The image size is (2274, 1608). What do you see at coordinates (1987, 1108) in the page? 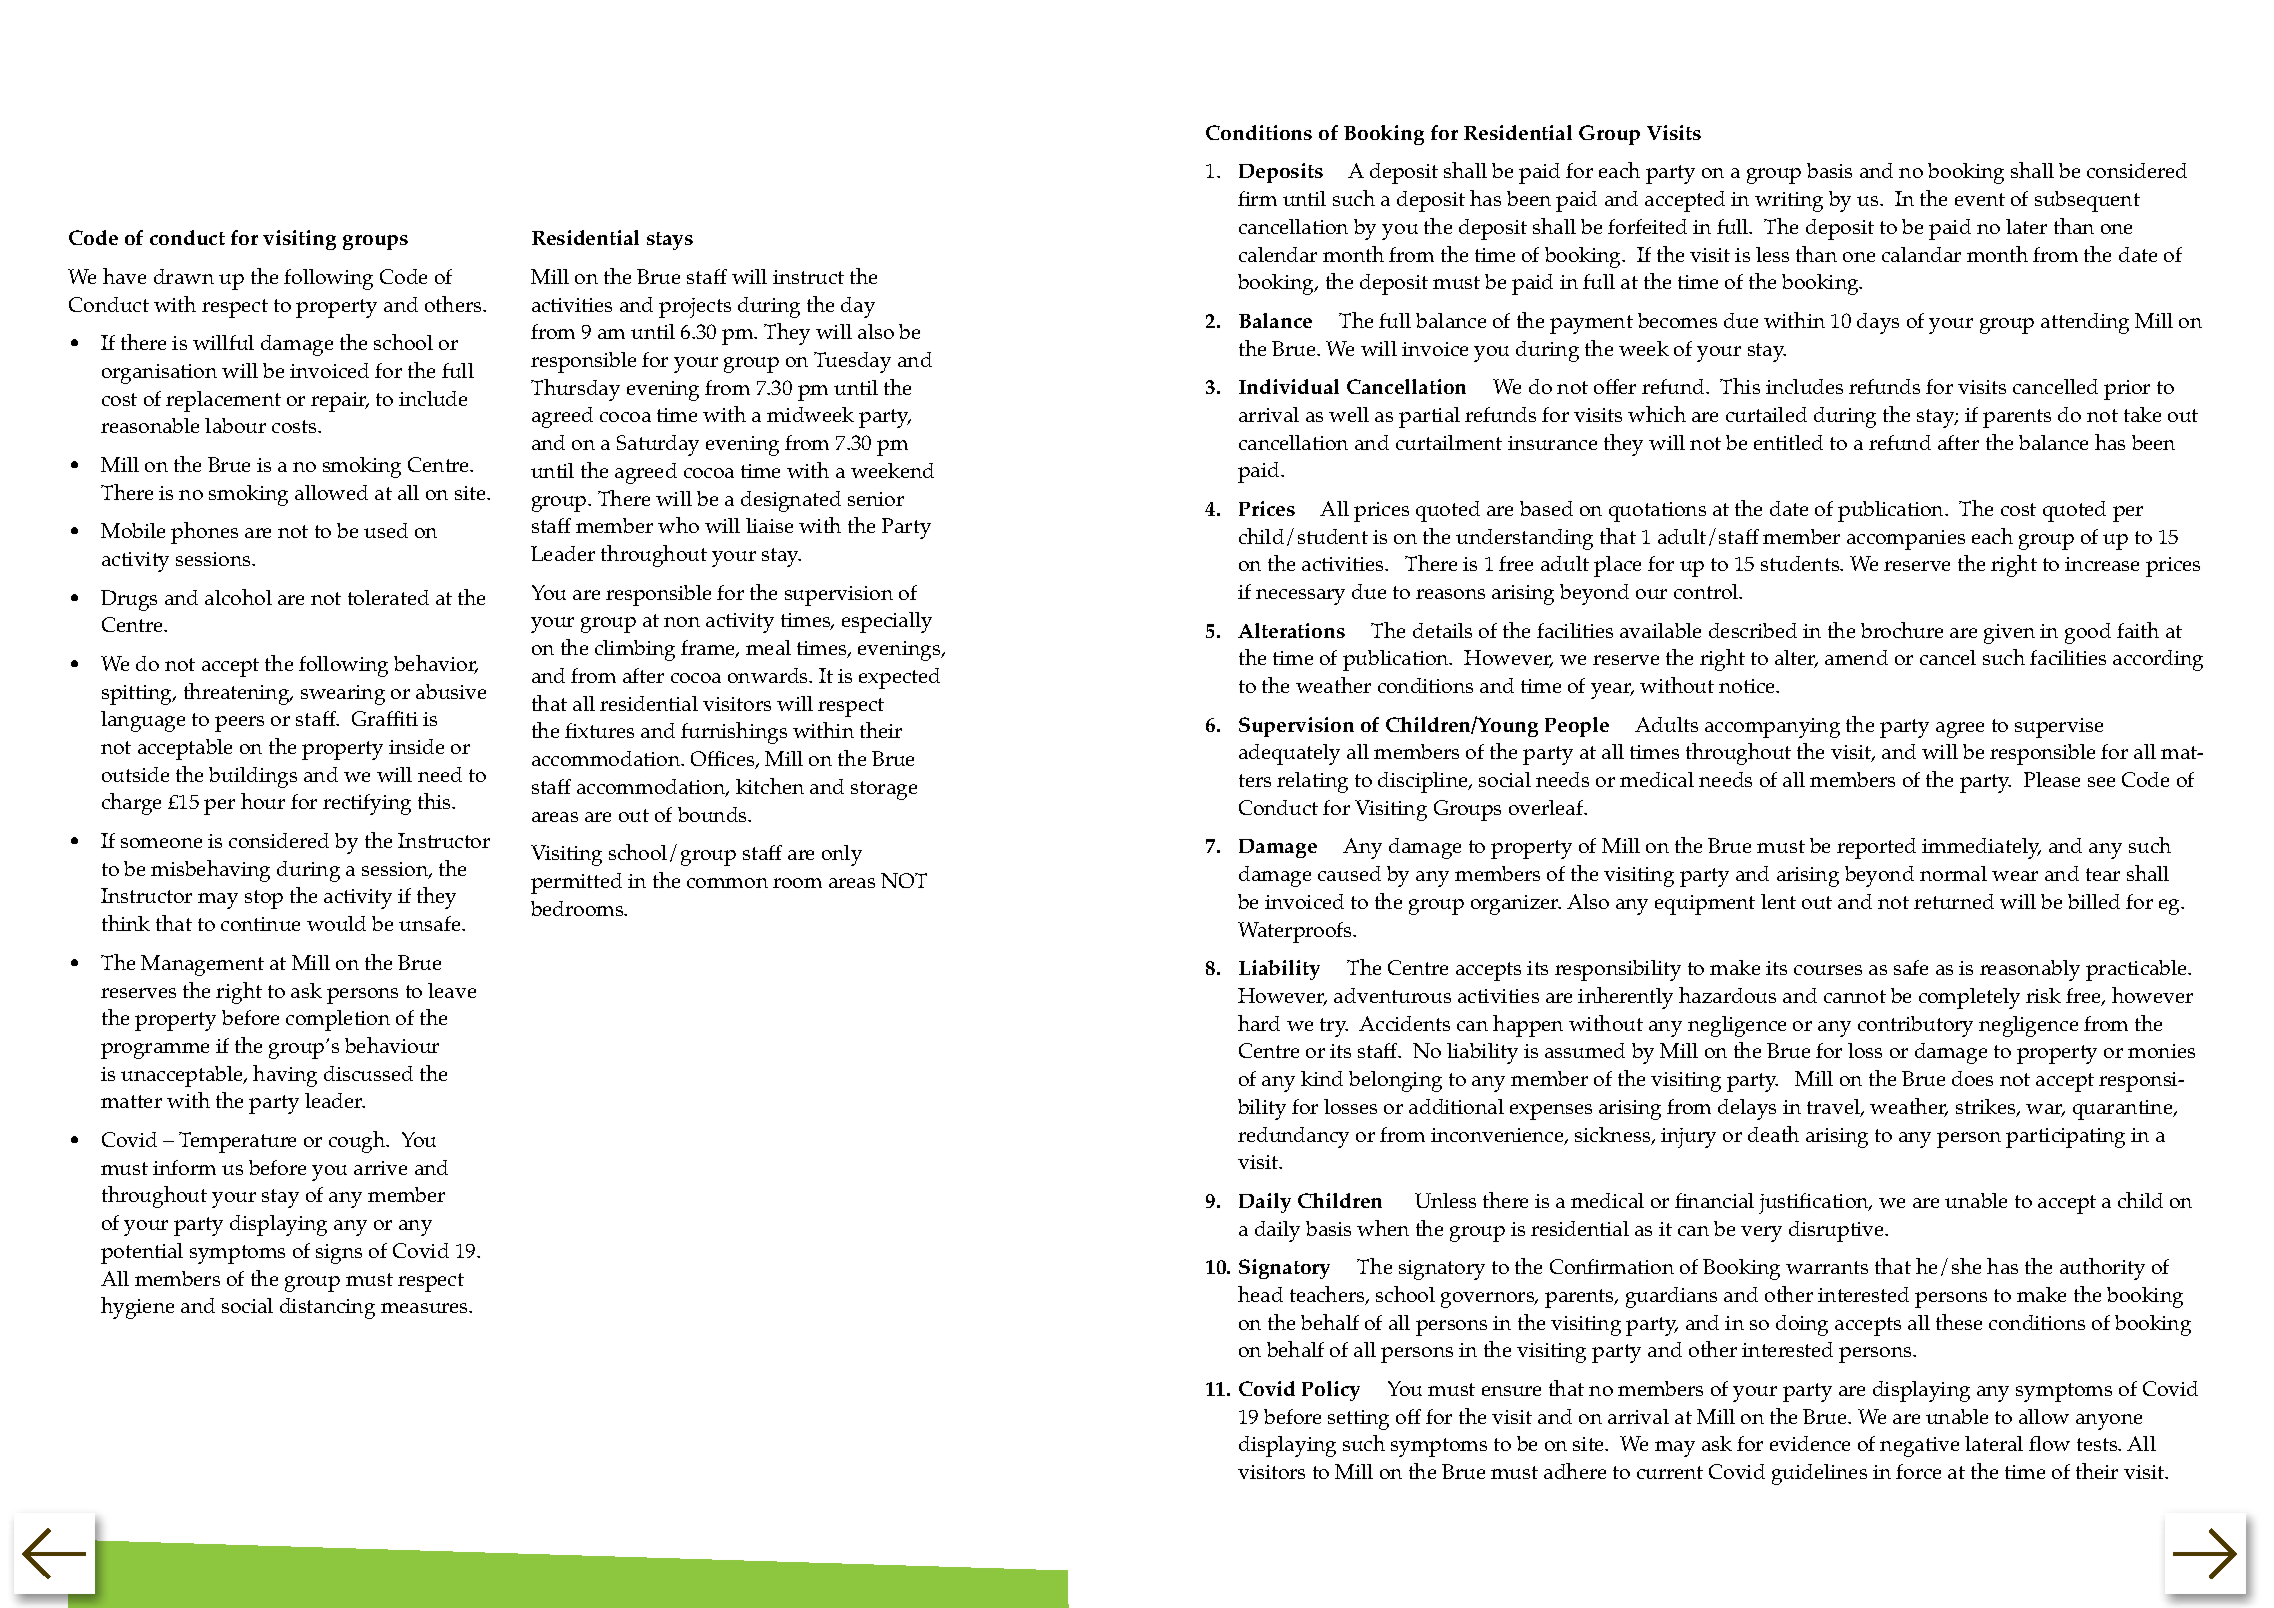
I see `strikes` at bounding box center [1987, 1108].
